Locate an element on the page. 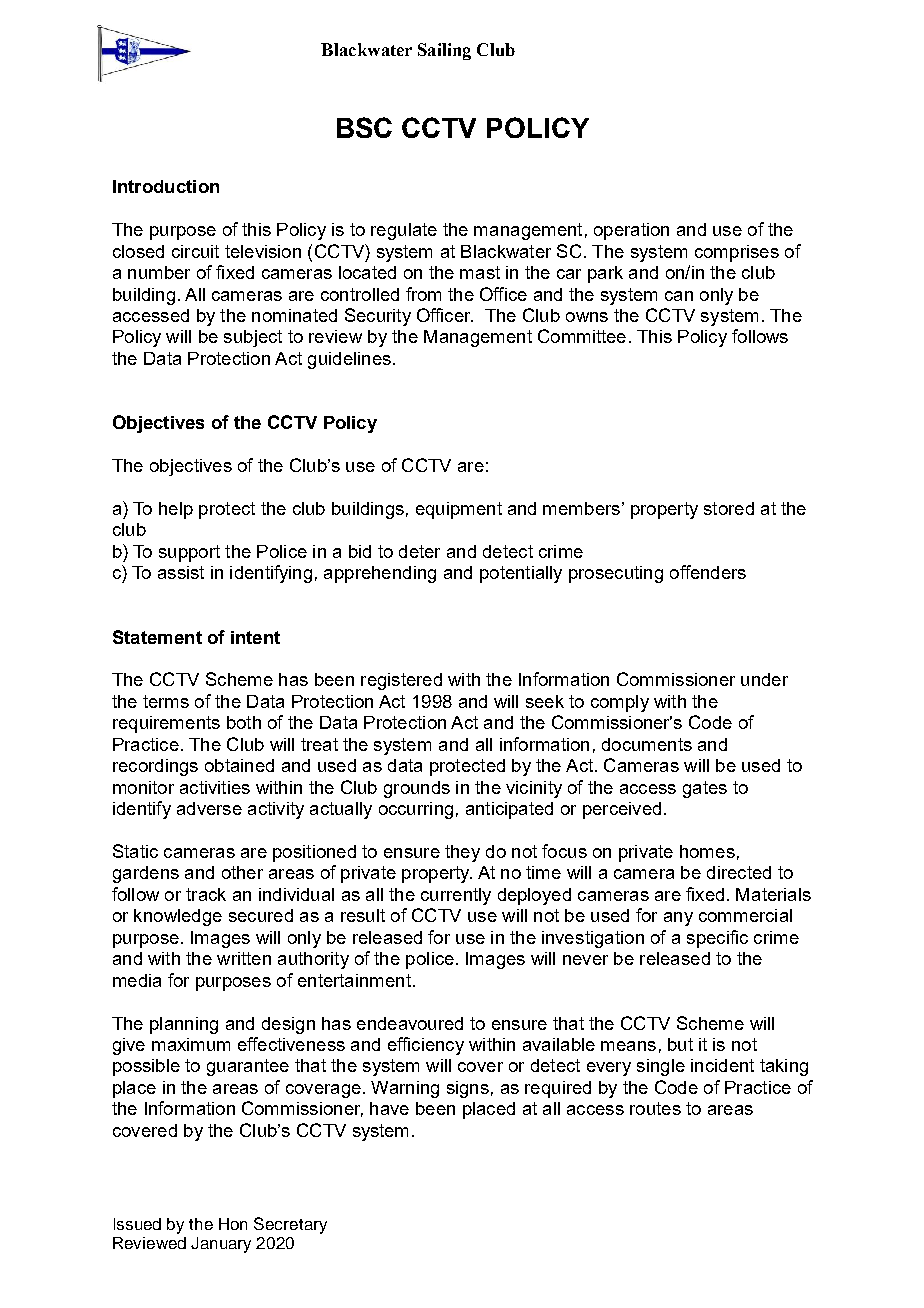 The width and height of the document is (924, 1308). have is located at coordinates (389, 1108).
